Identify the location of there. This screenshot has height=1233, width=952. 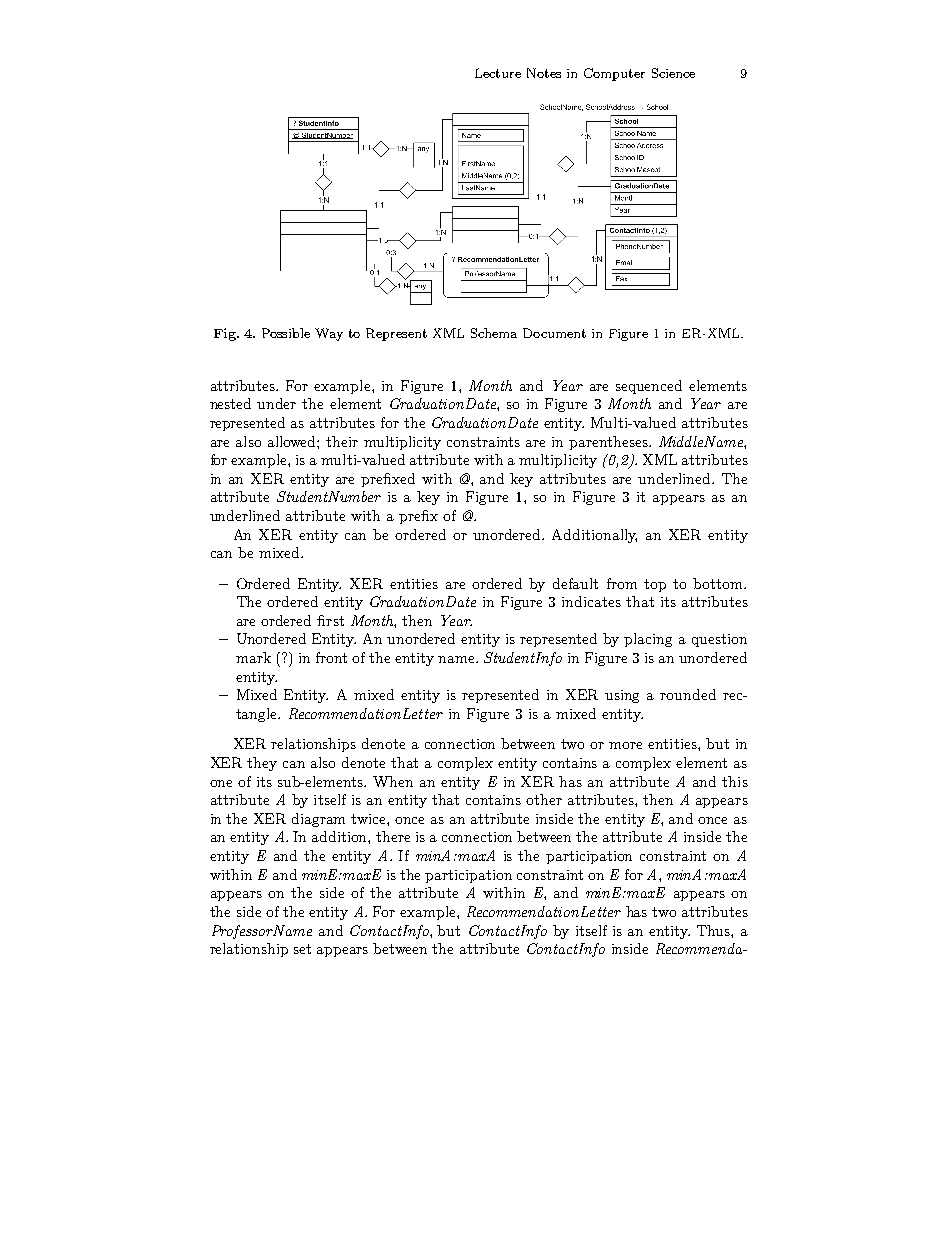
(393, 836).
